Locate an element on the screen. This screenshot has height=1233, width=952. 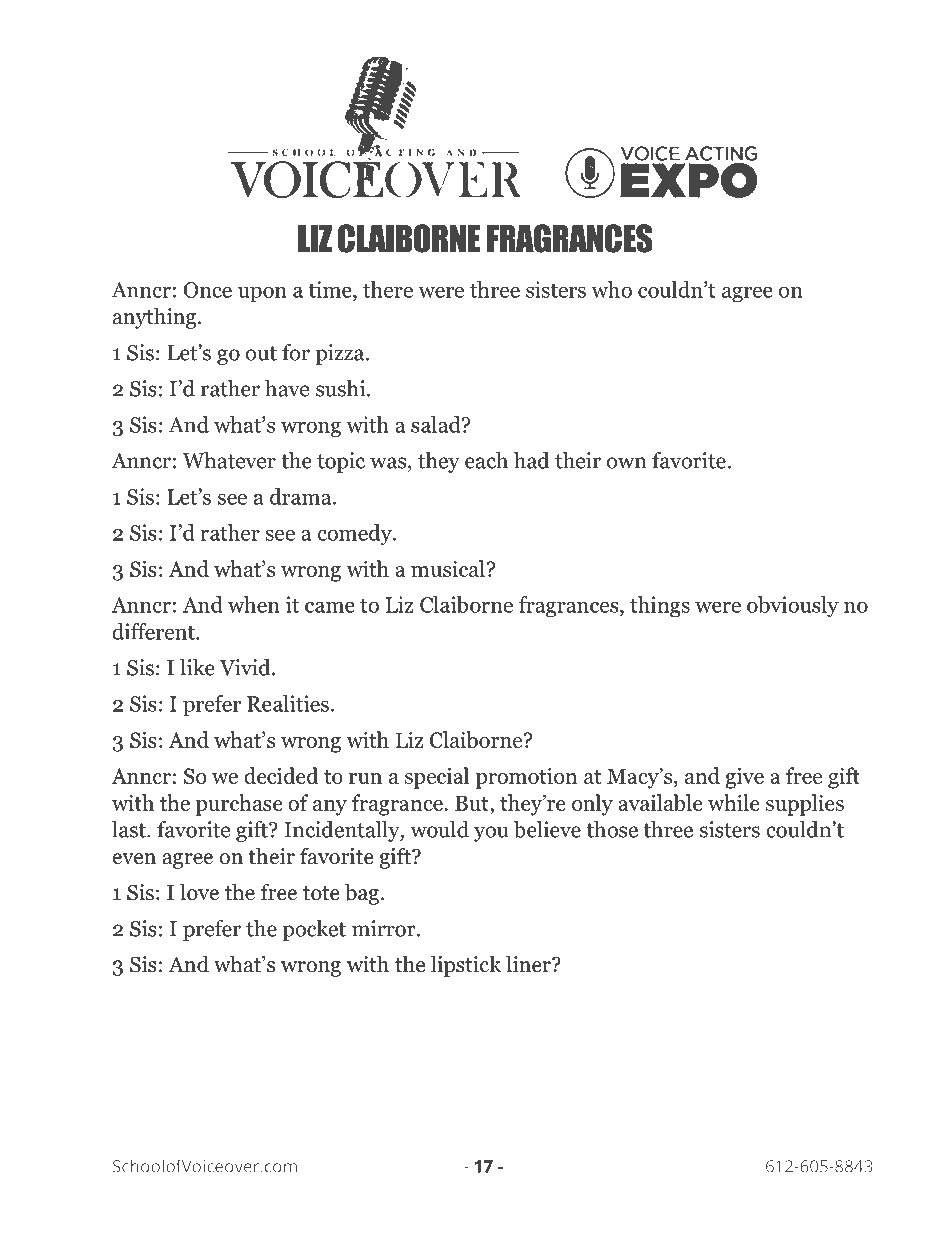
each is located at coordinates (486, 460).
